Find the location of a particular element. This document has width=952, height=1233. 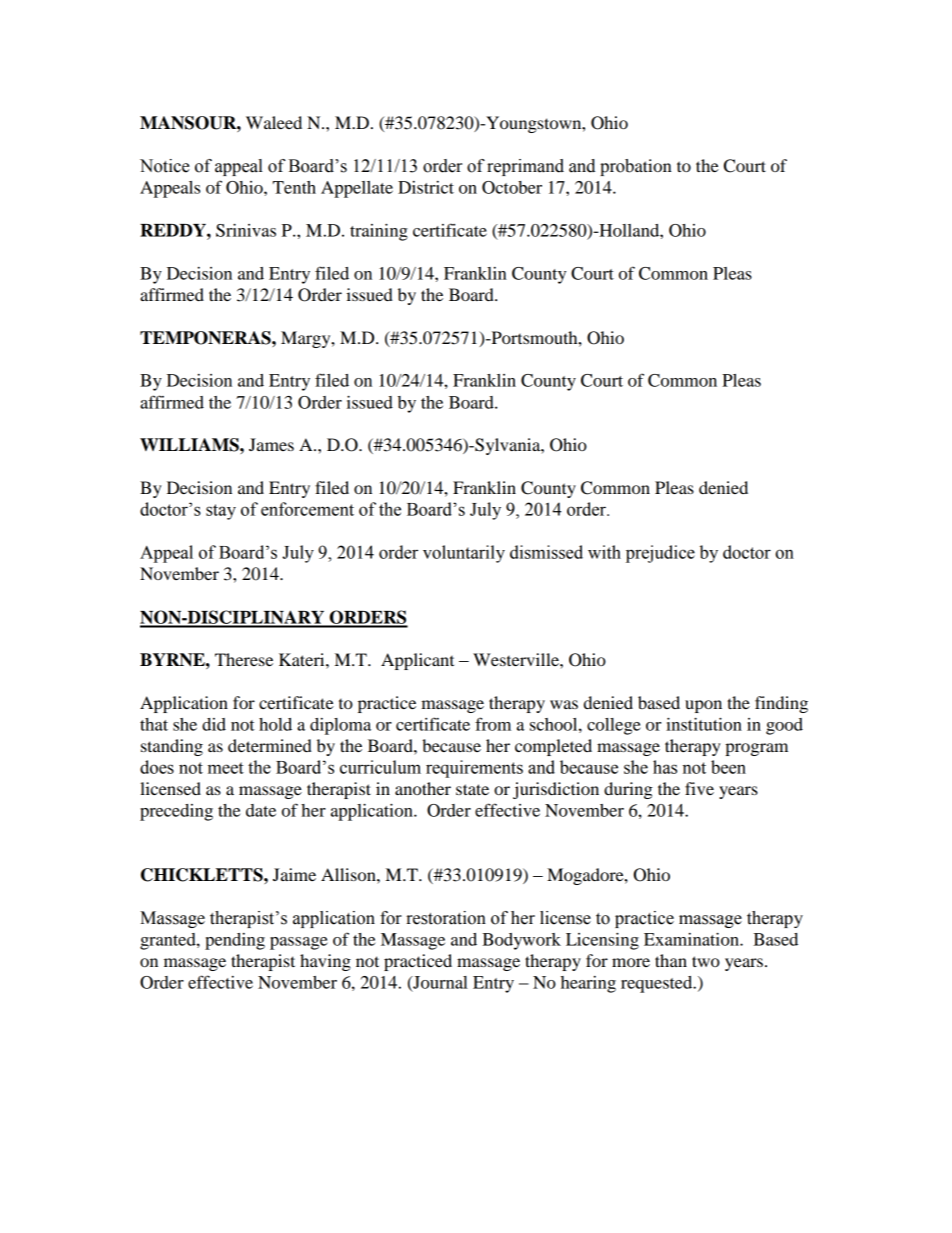

been is located at coordinates (728, 767).
